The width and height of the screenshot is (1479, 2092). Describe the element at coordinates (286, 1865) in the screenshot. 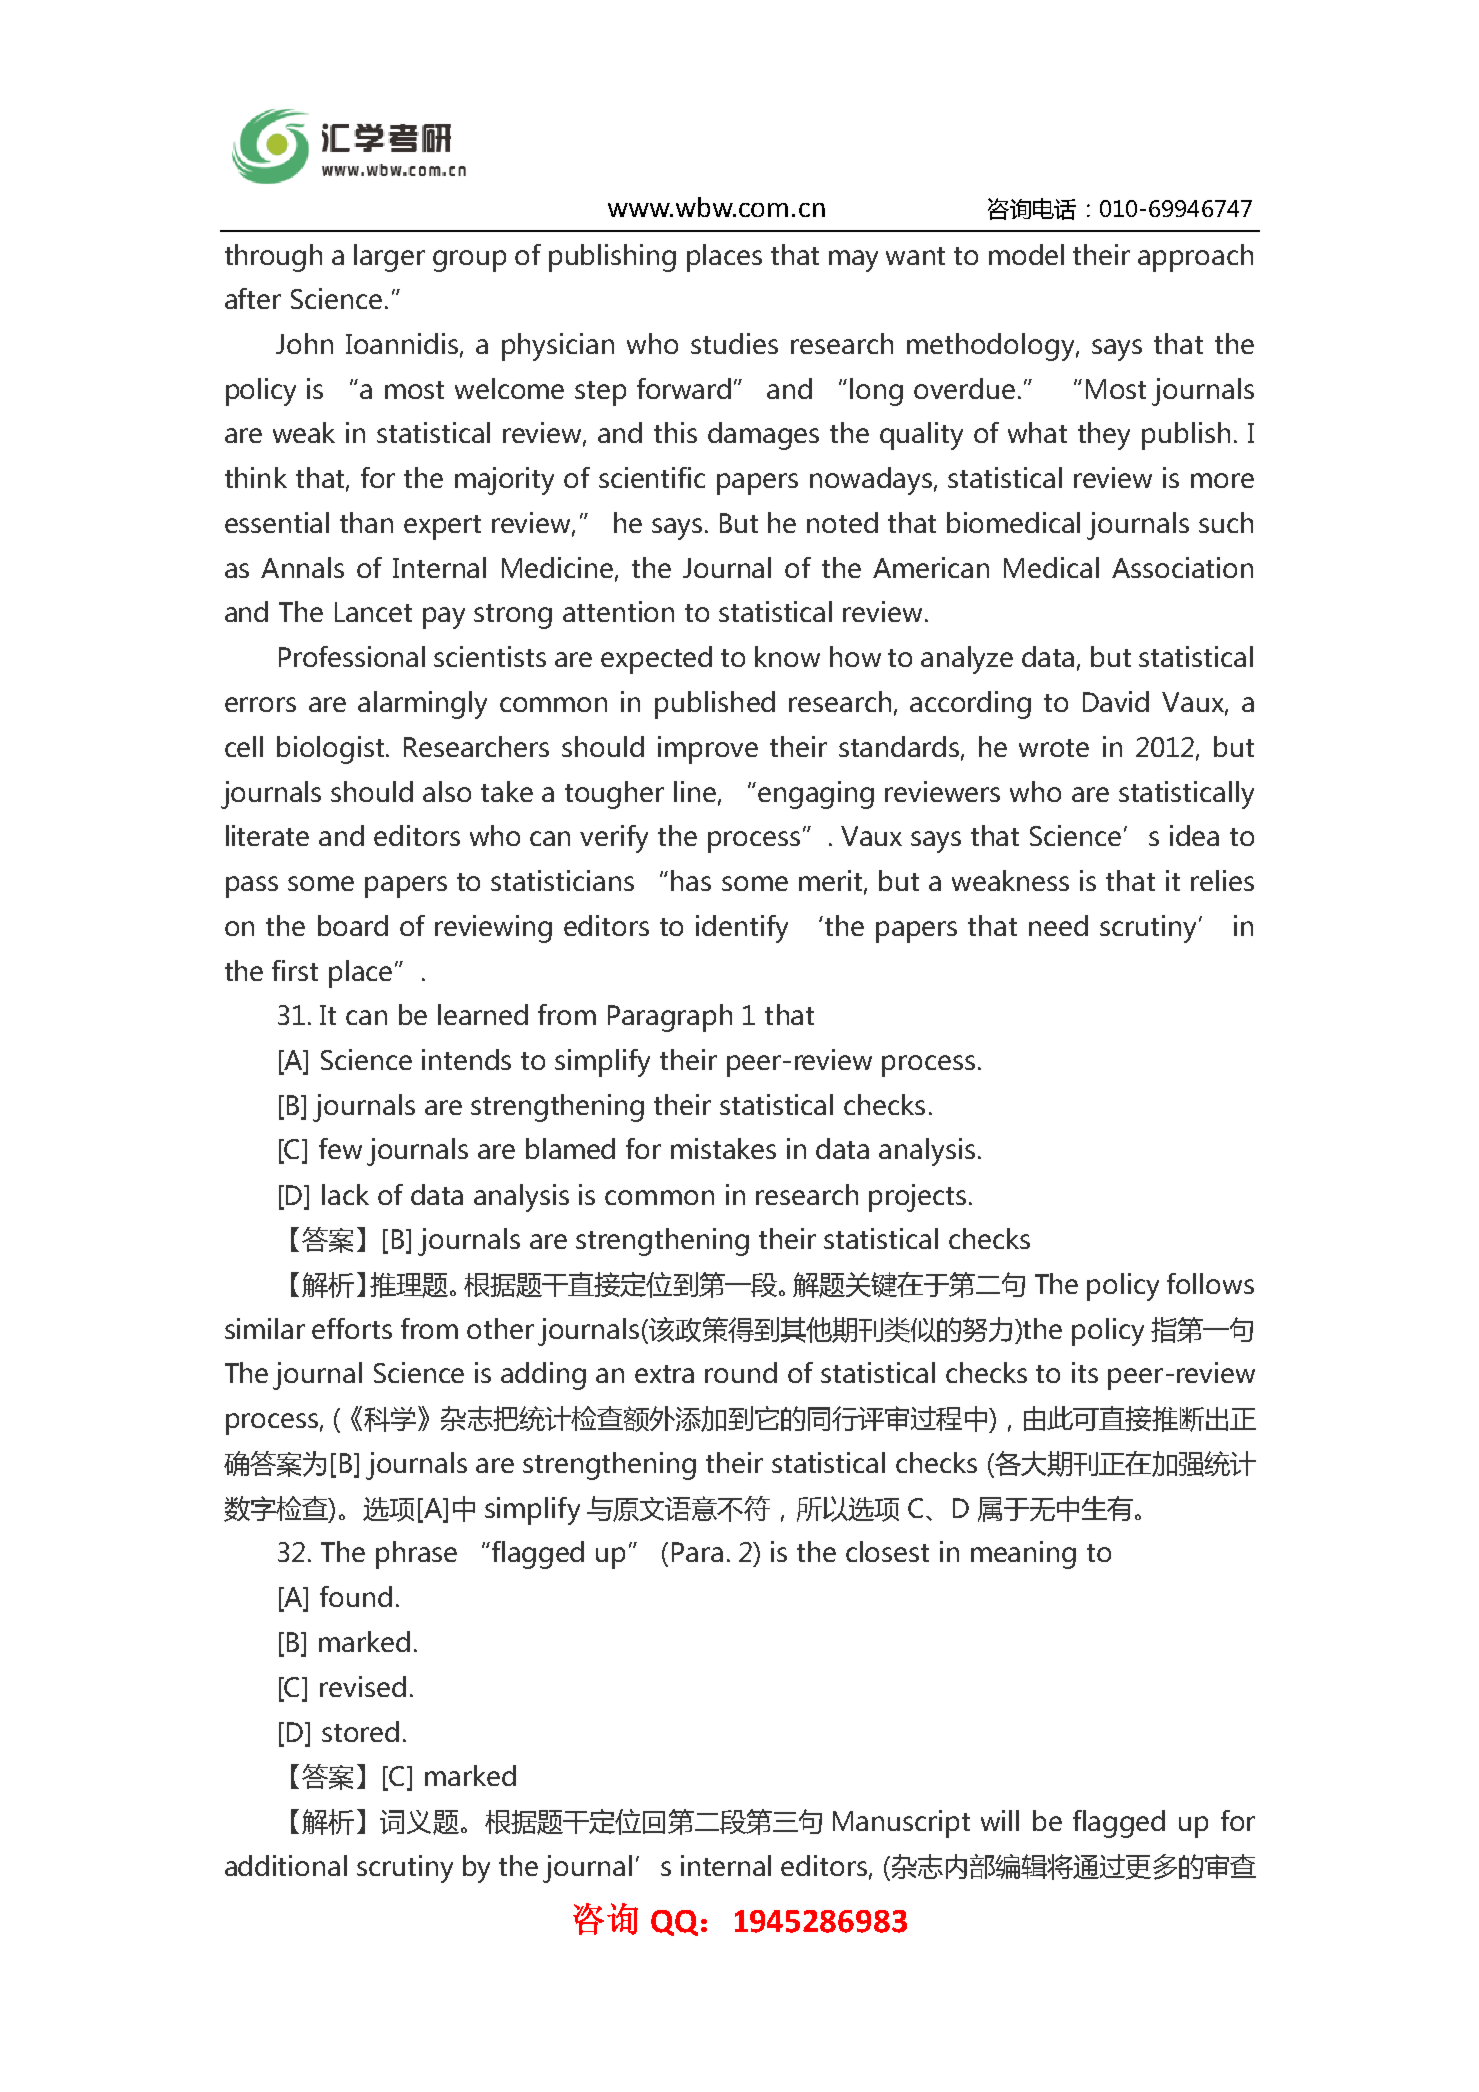

I see `additional` at that location.
